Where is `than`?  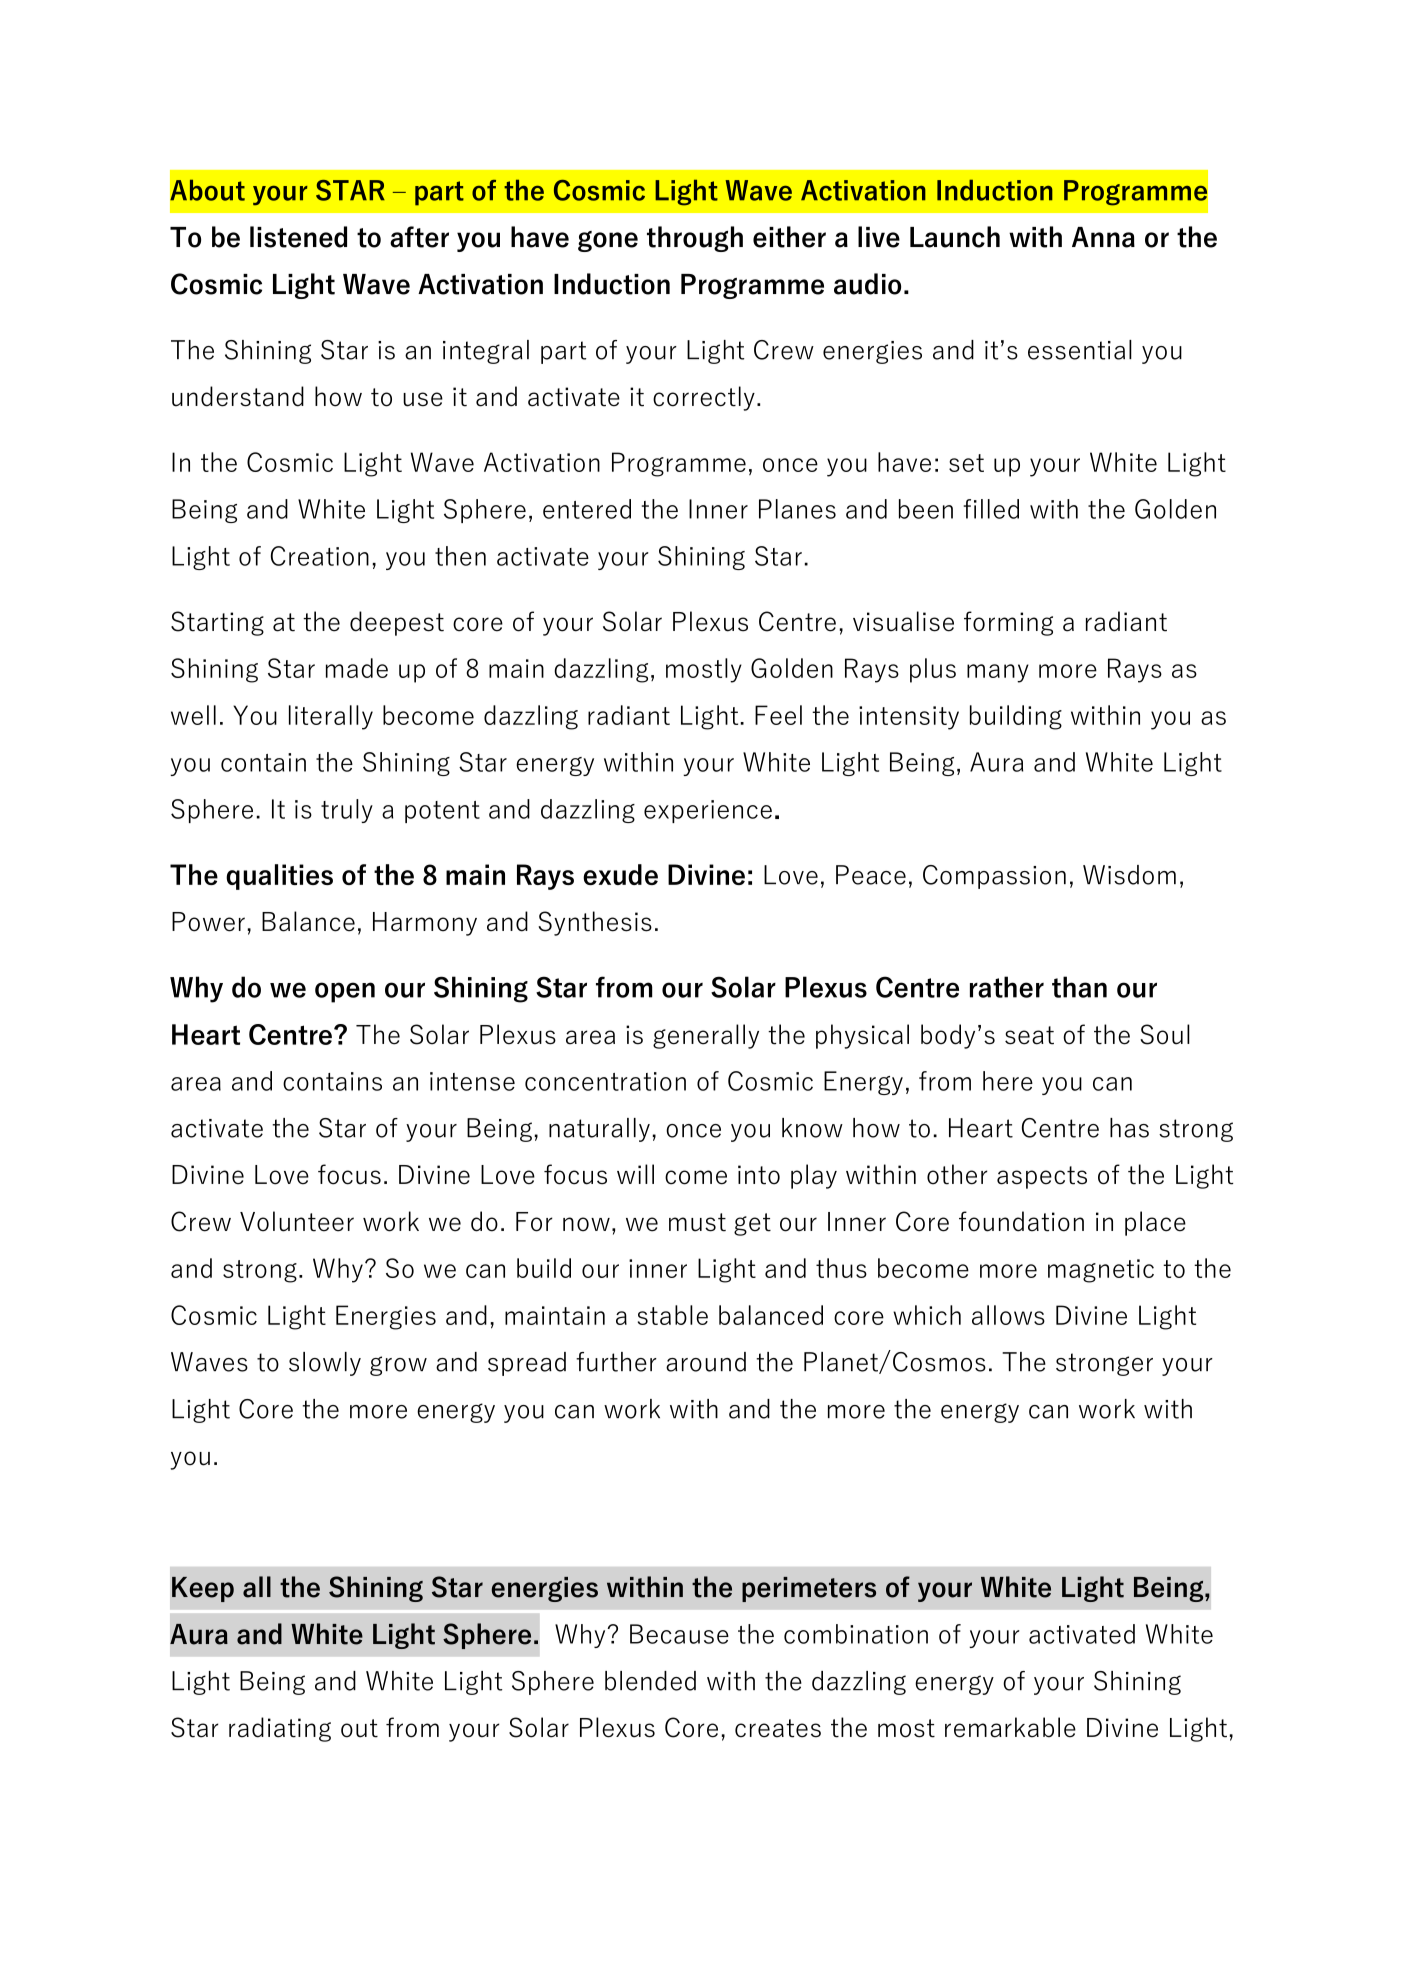 than is located at coordinates (1079, 987).
